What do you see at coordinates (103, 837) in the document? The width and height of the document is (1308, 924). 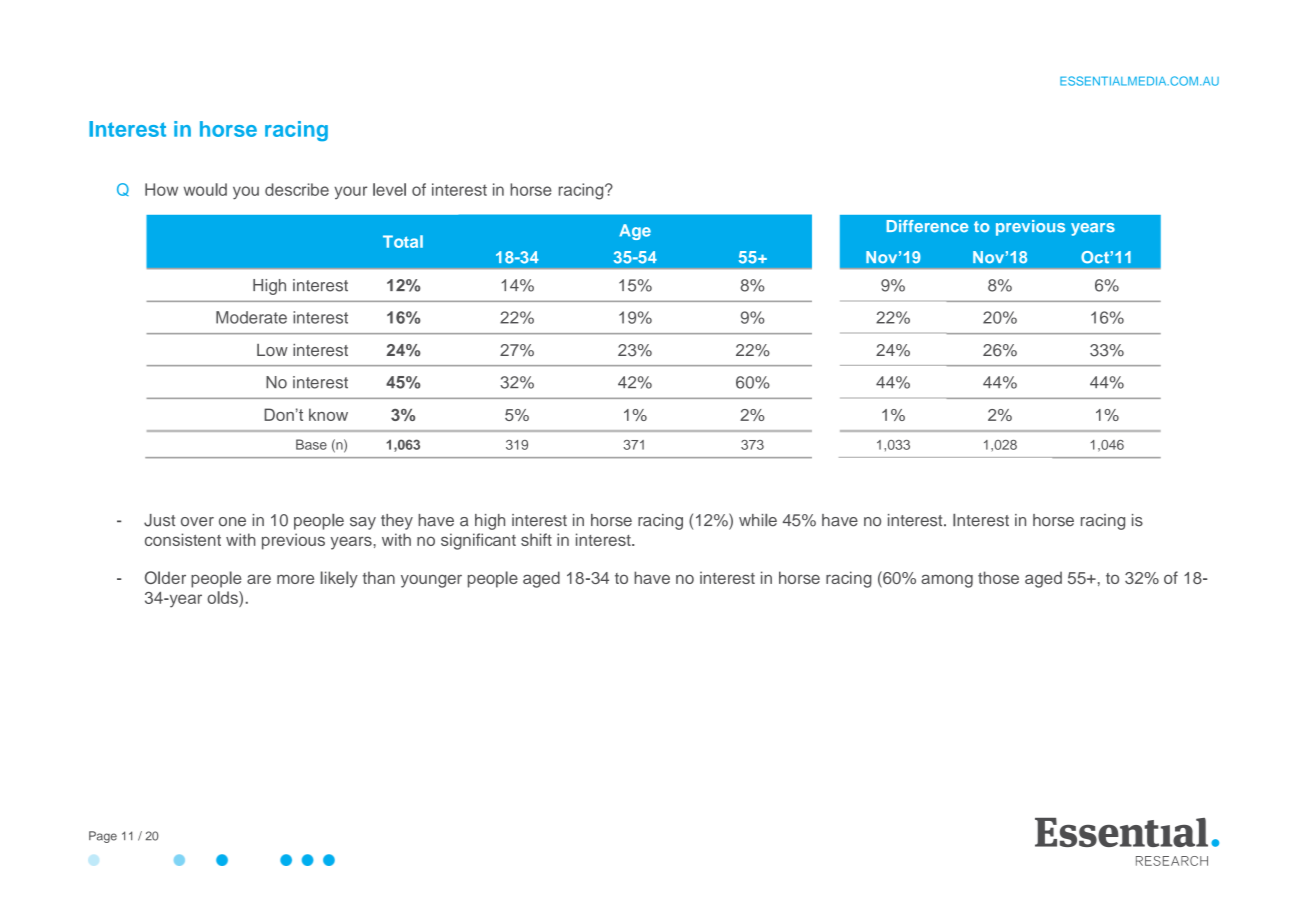 I see `Page` at bounding box center [103, 837].
